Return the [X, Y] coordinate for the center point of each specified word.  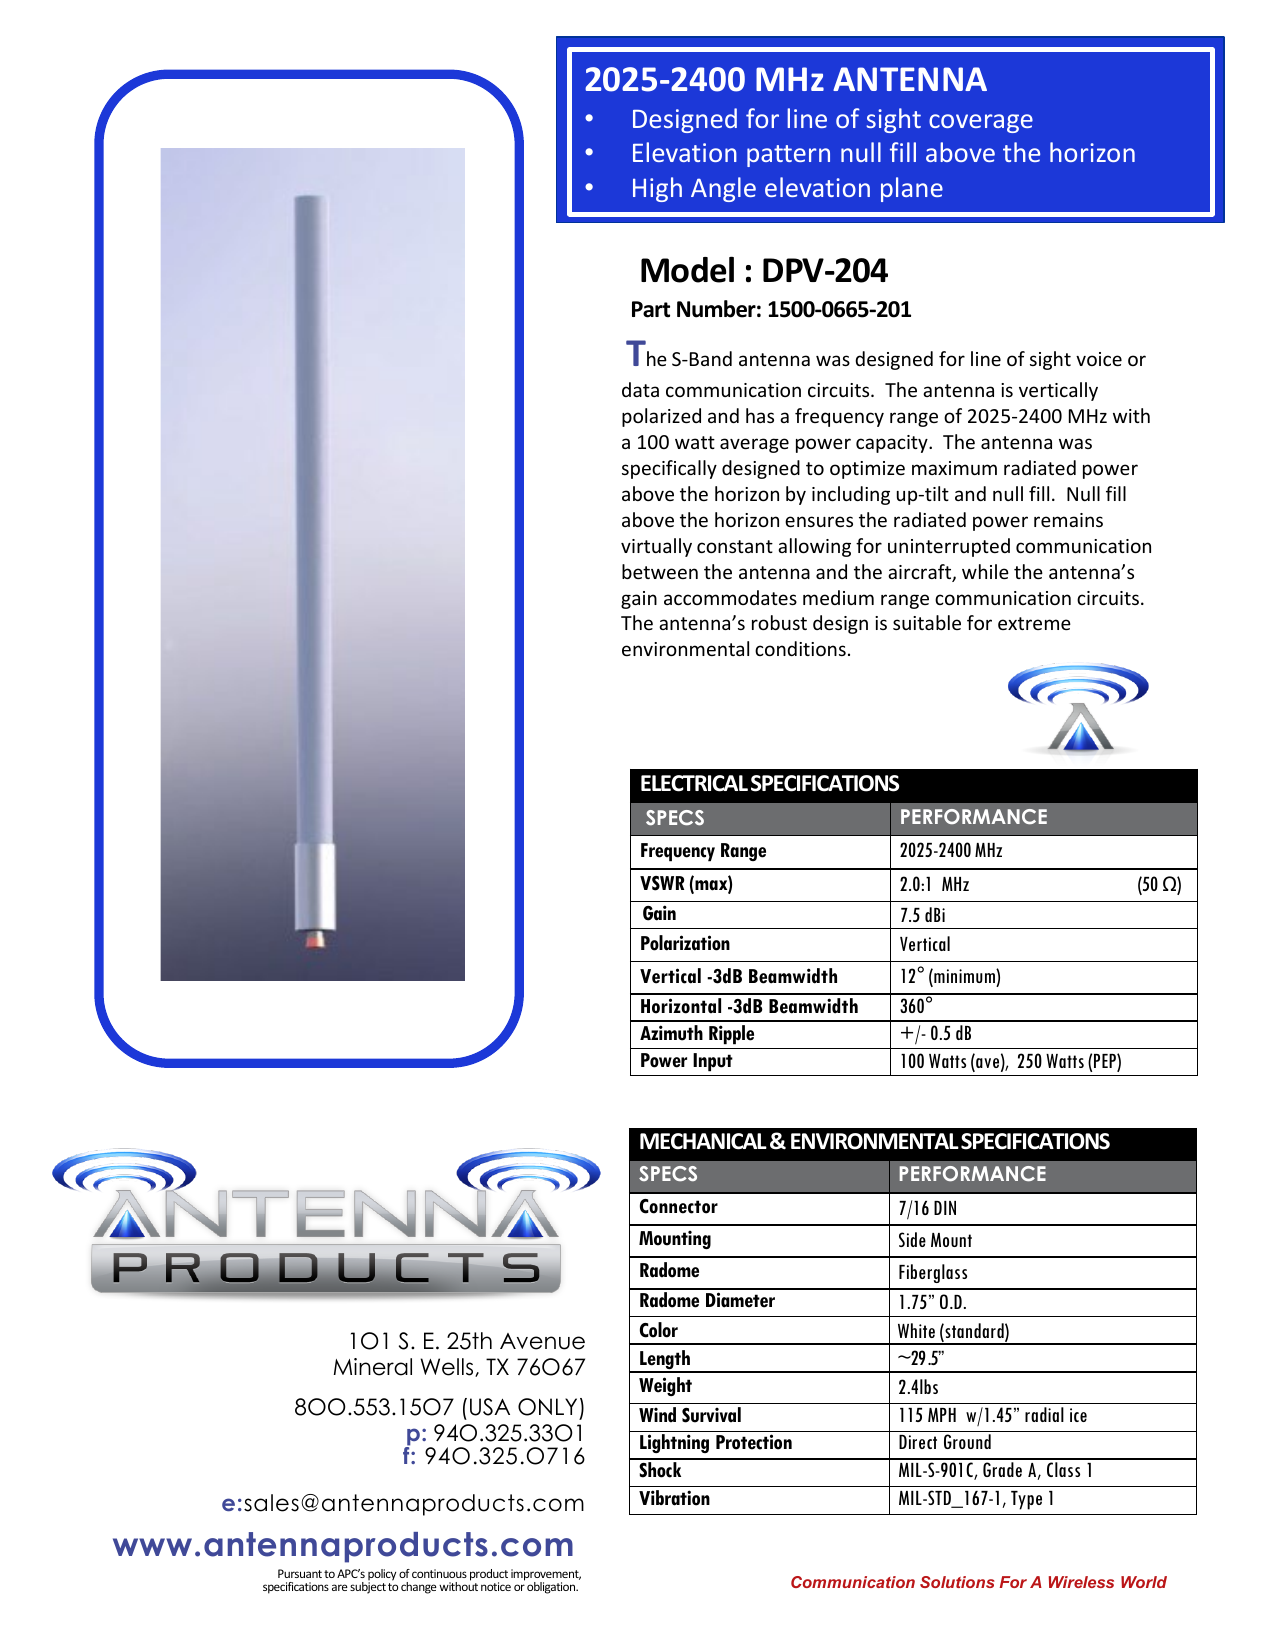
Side [912, 1239]
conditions [800, 648]
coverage [981, 123]
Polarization [685, 943]
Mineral [373, 1367]
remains [1068, 520]
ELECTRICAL [694, 783]
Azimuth [671, 1033]
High [657, 189]
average [754, 445]
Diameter [740, 1300]
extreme [1034, 623]
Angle [723, 189]
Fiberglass [933, 1273]
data [640, 389]
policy [382, 1576]
